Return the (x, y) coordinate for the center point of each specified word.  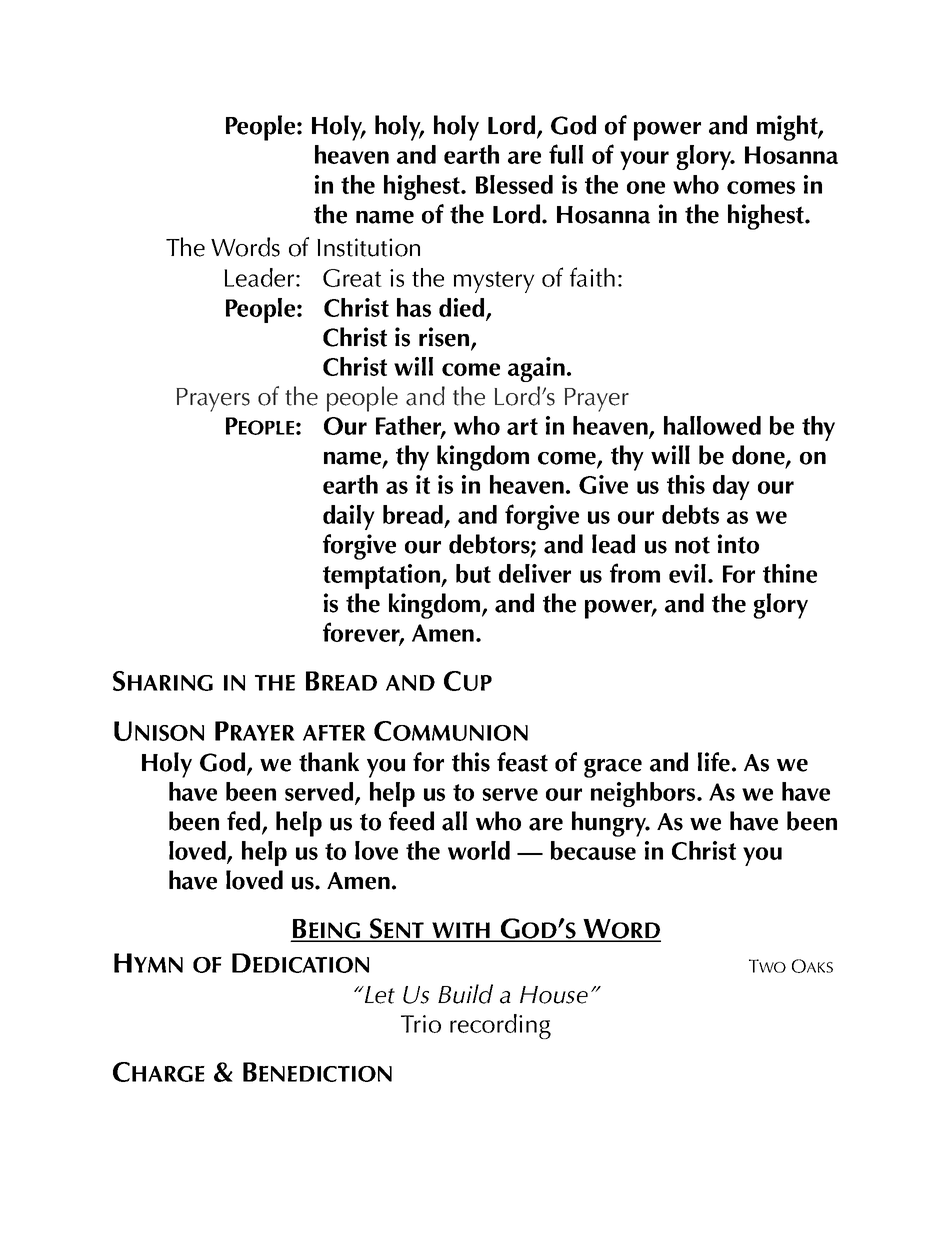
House (554, 995)
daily (349, 517)
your (644, 160)
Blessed (514, 184)
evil (687, 573)
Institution (368, 247)
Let (378, 995)
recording (500, 1026)
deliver (535, 573)
